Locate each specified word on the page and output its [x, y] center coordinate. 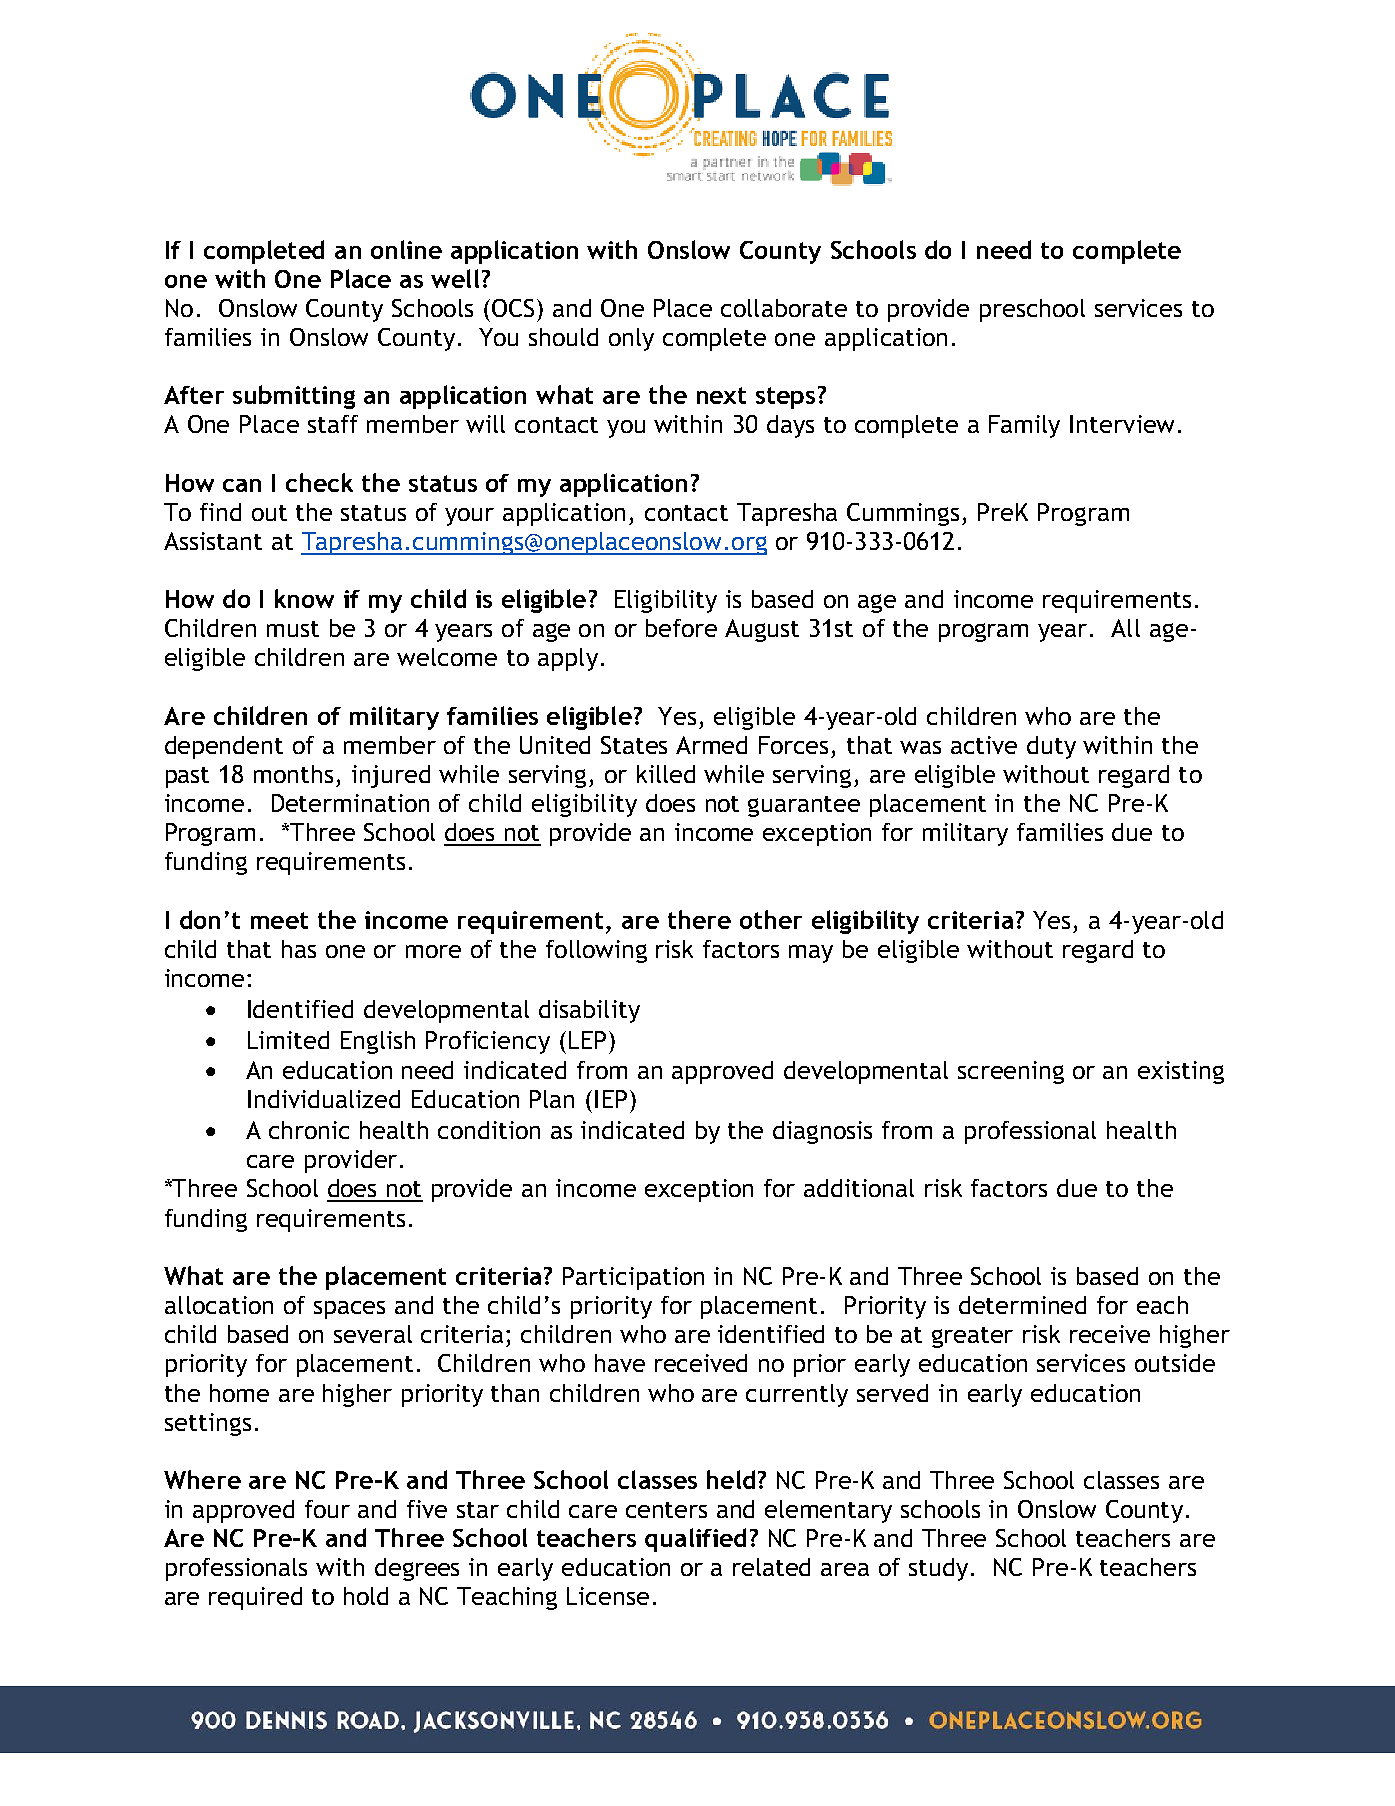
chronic [309, 1130]
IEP [611, 1099]
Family [1024, 426]
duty [1051, 747]
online [406, 249]
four [327, 1509]
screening [1011, 1072]
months [293, 774]
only [631, 339]
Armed [711, 745]
